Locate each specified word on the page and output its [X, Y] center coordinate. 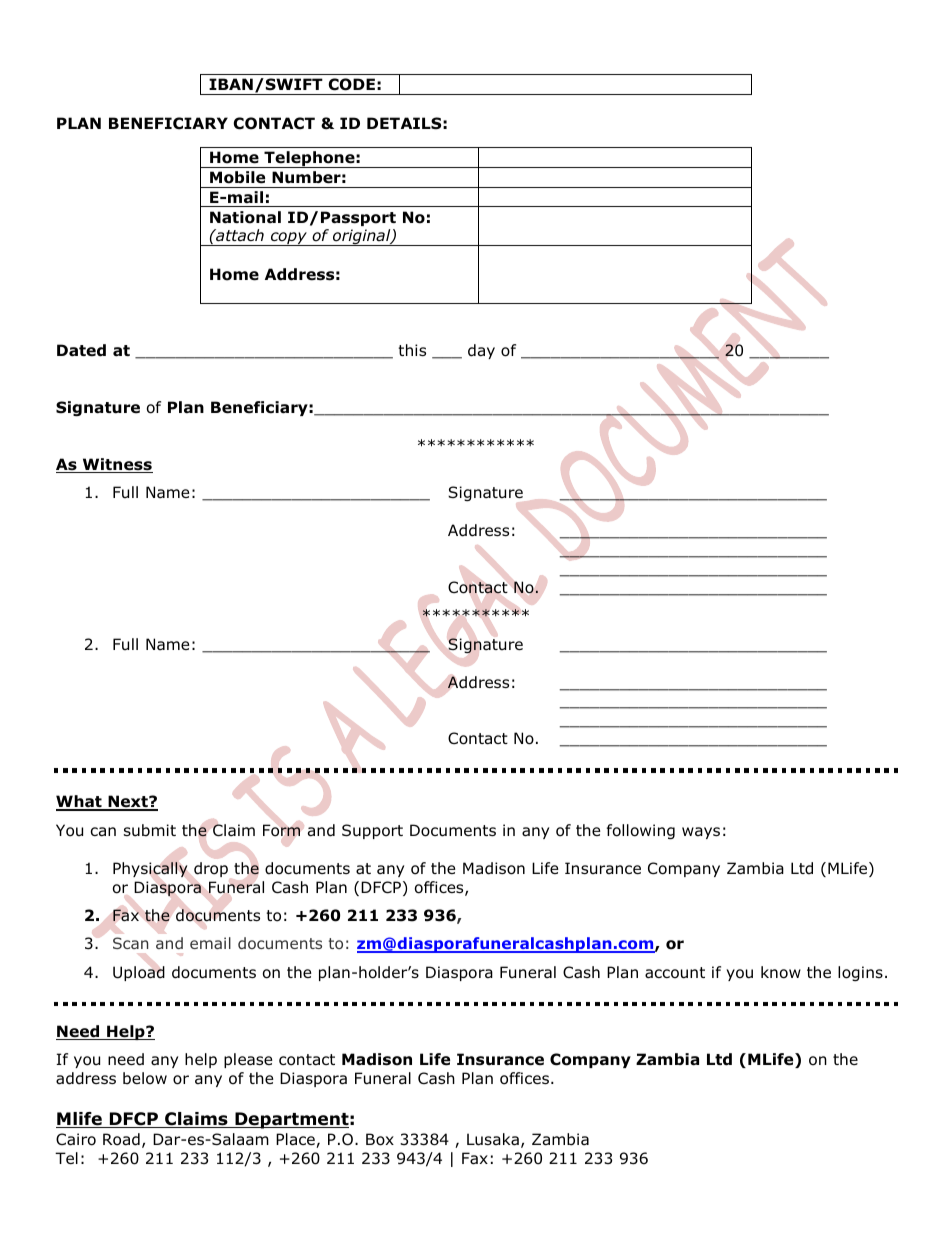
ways [701, 833]
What [80, 802]
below [145, 1078]
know [781, 972]
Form [281, 830]
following [641, 831]
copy [288, 239]
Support [372, 831]
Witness [116, 465]
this [412, 350]
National [245, 217]
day [481, 351]
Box [380, 1139]
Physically [150, 869]
